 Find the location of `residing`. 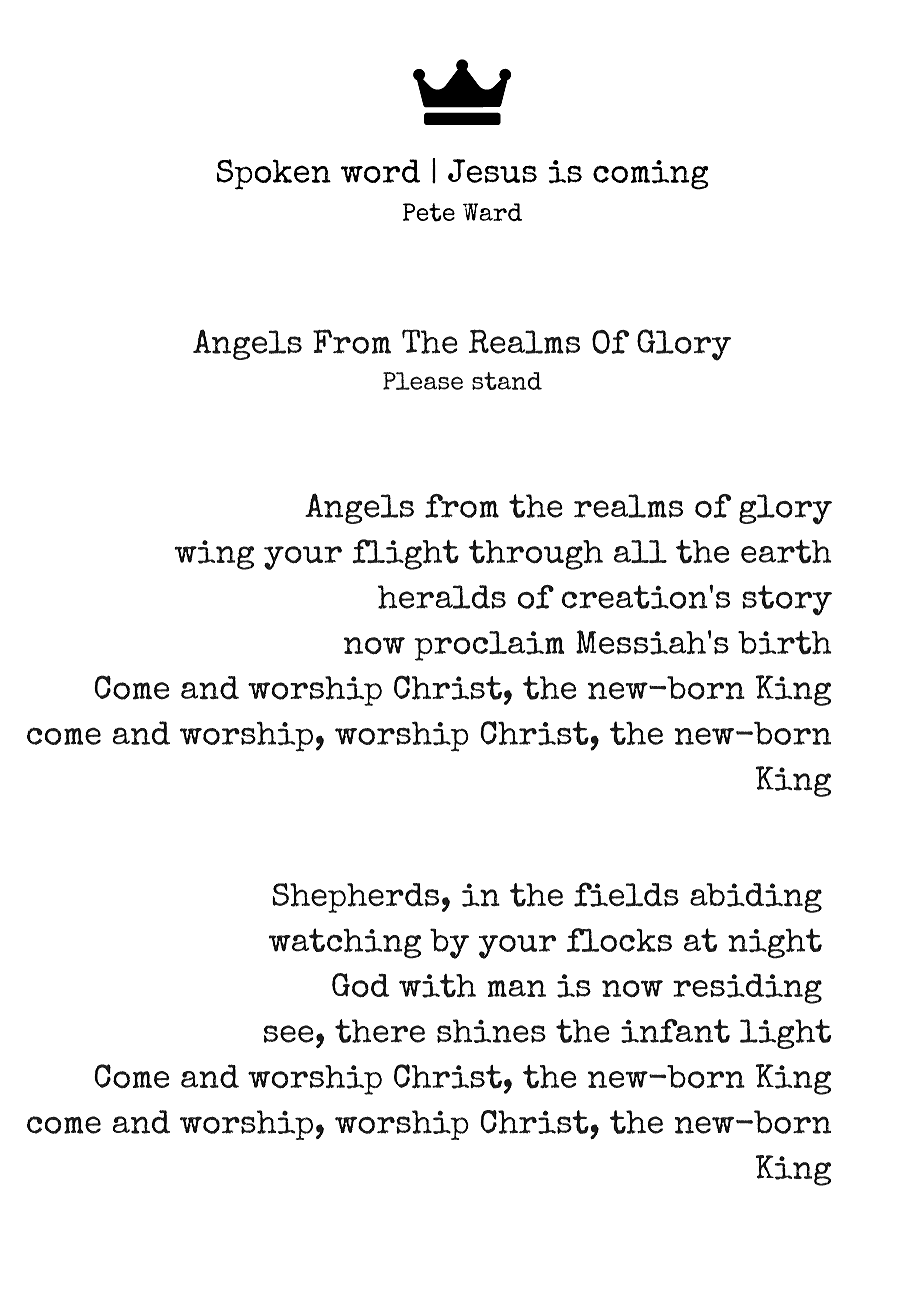

residing is located at coordinates (747, 988).
